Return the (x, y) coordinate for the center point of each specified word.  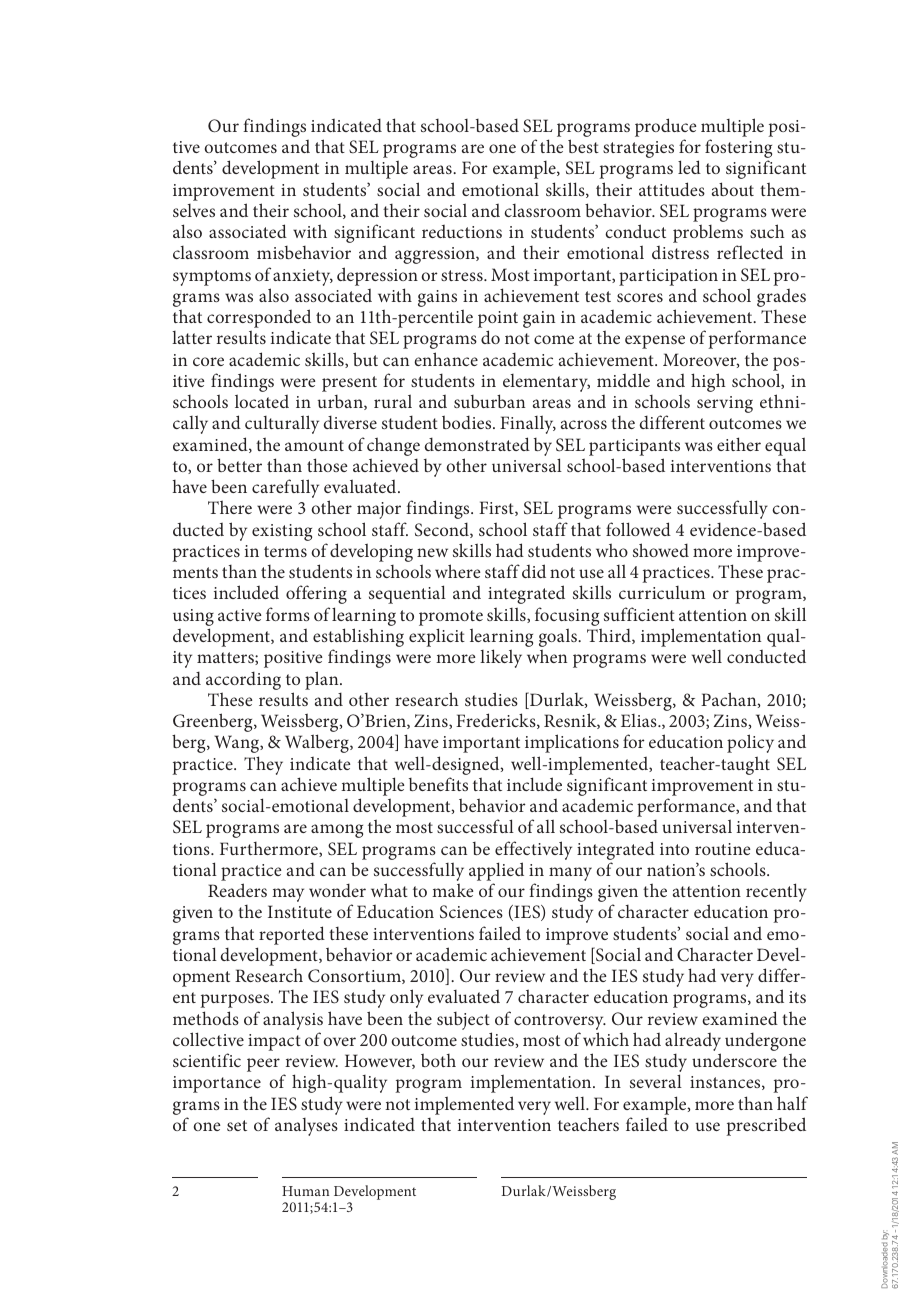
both (438, 1060)
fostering (738, 150)
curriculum (662, 592)
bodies (468, 422)
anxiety (303, 277)
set (237, 1125)
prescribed (766, 1126)
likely (501, 658)
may (288, 895)
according (243, 680)
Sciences (471, 911)
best (583, 146)
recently (776, 892)
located (262, 401)
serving (725, 404)
